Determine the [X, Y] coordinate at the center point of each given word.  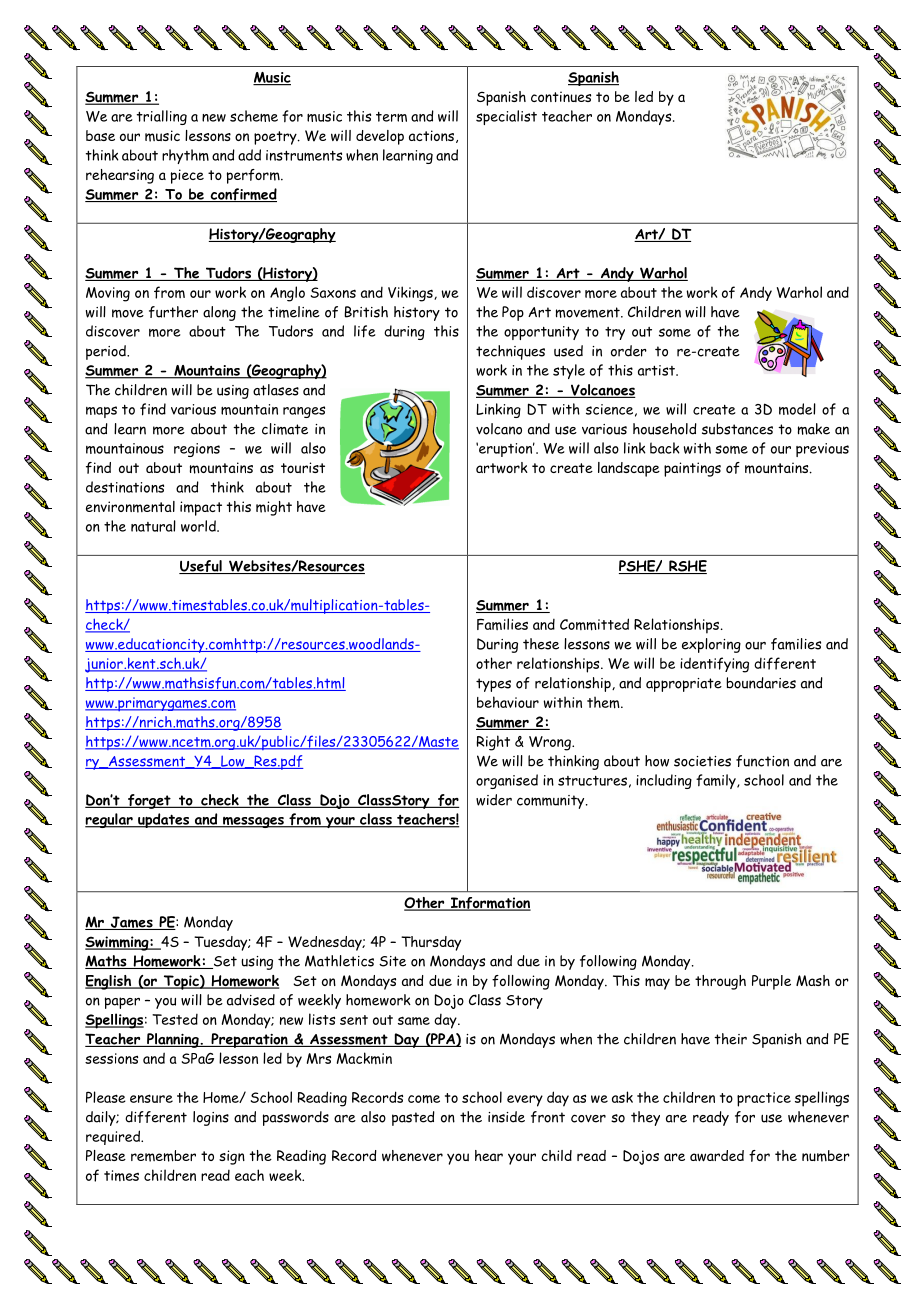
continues [561, 96]
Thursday [431, 943]
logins [211, 1118]
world [199, 526]
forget [149, 801]
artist [657, 370]
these [541, 644]
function [762, 761]
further [173, 312]
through [720, 982]
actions [433, 136]
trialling [162, 117]
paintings [692, 469]
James [131, 923]
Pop [513, 313]
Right [493, 743]
